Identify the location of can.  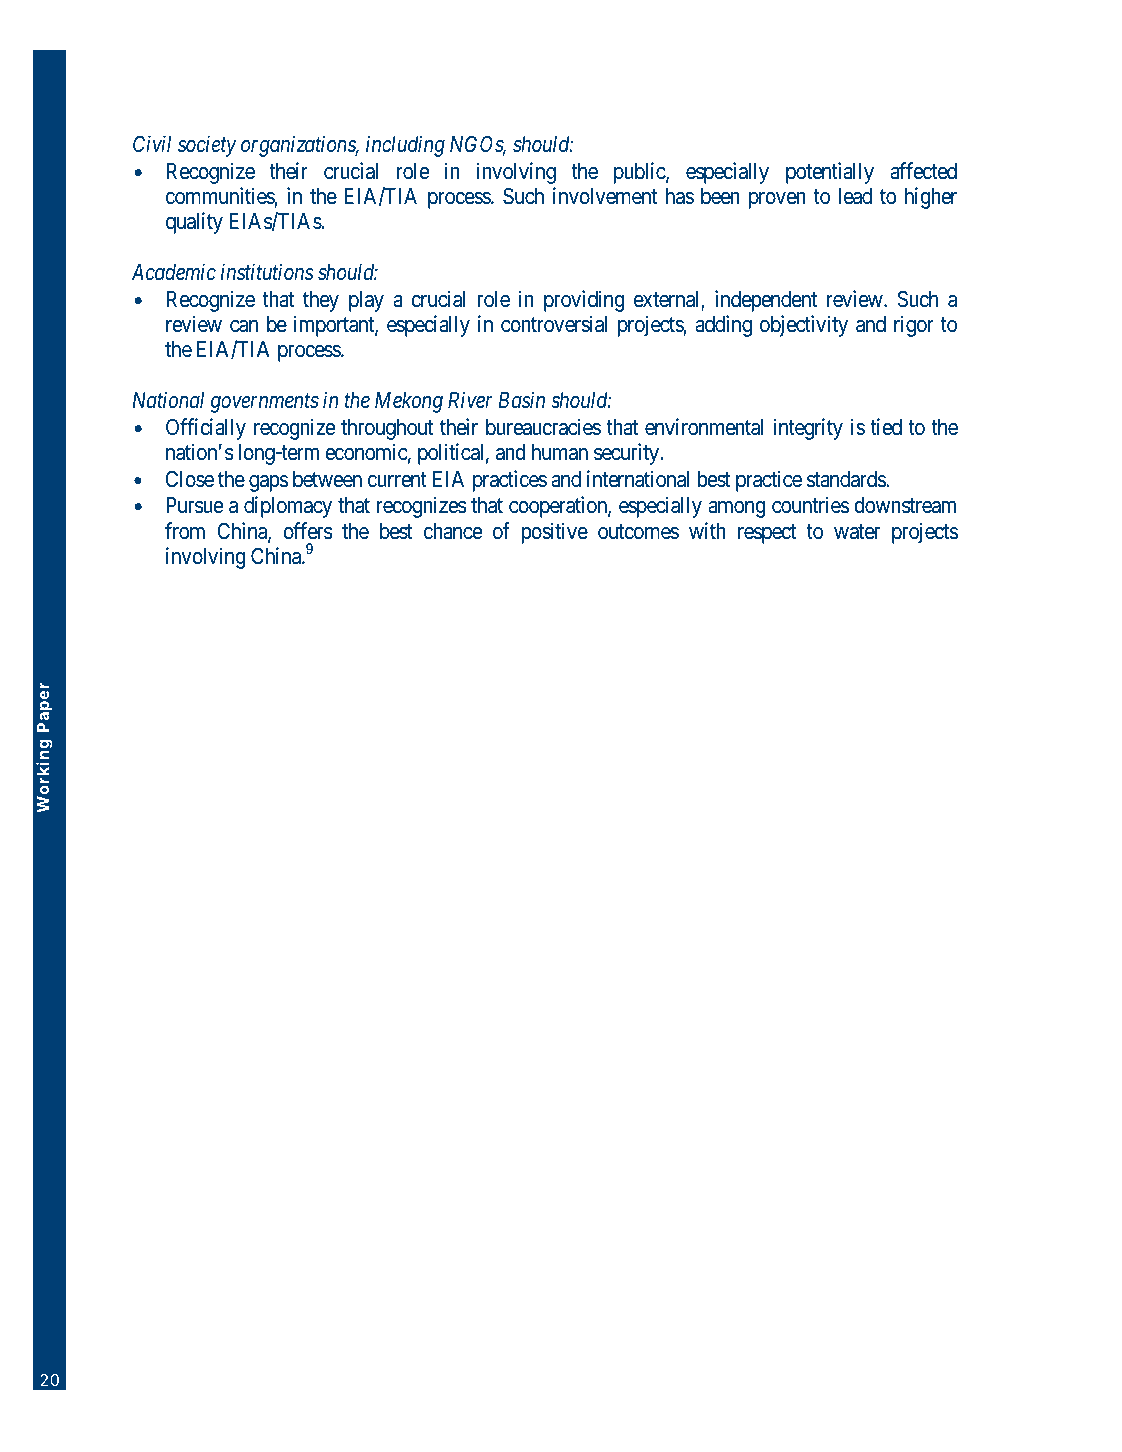
(244, 326).
